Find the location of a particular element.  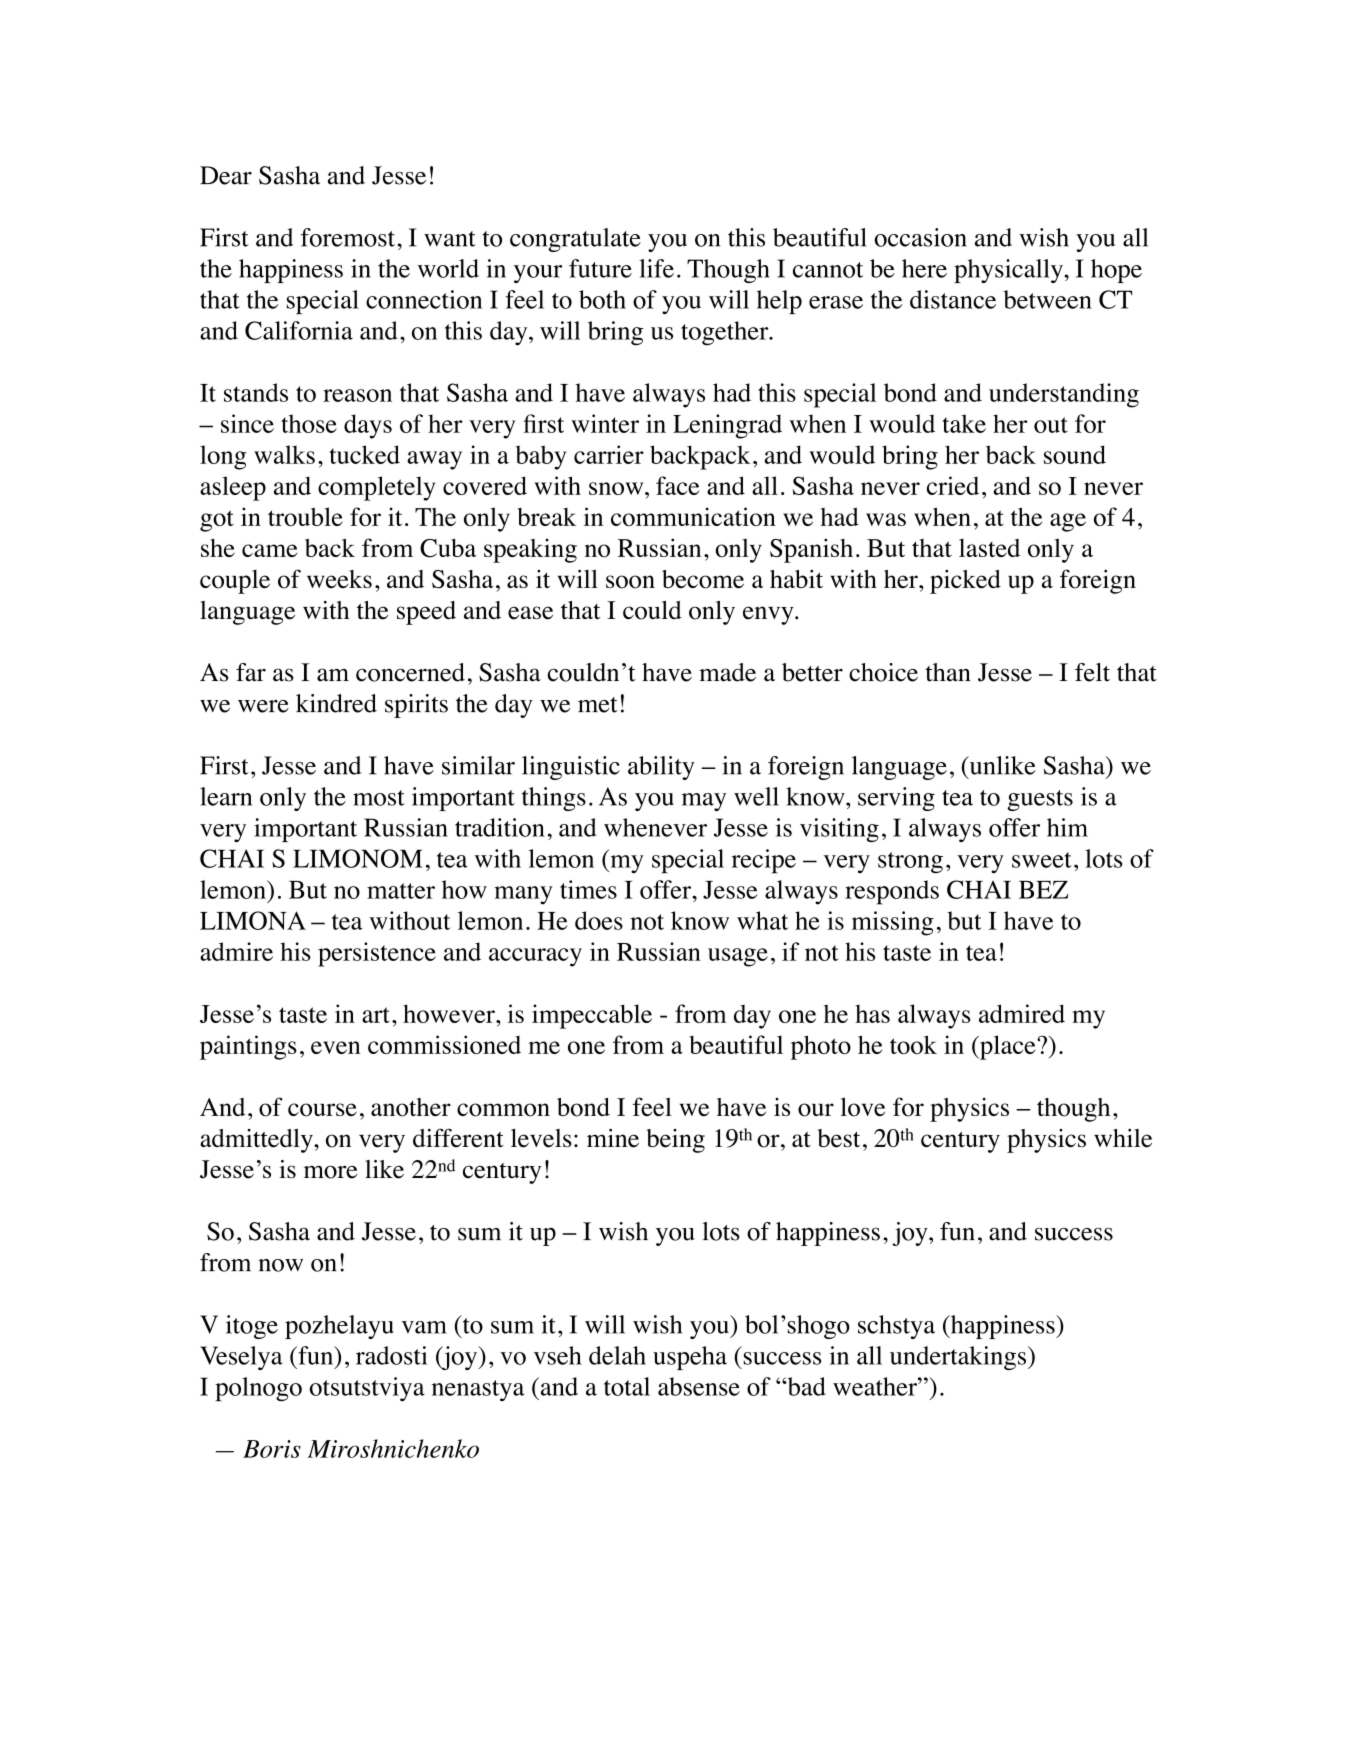

learn is located at coordinates (226, 796).
